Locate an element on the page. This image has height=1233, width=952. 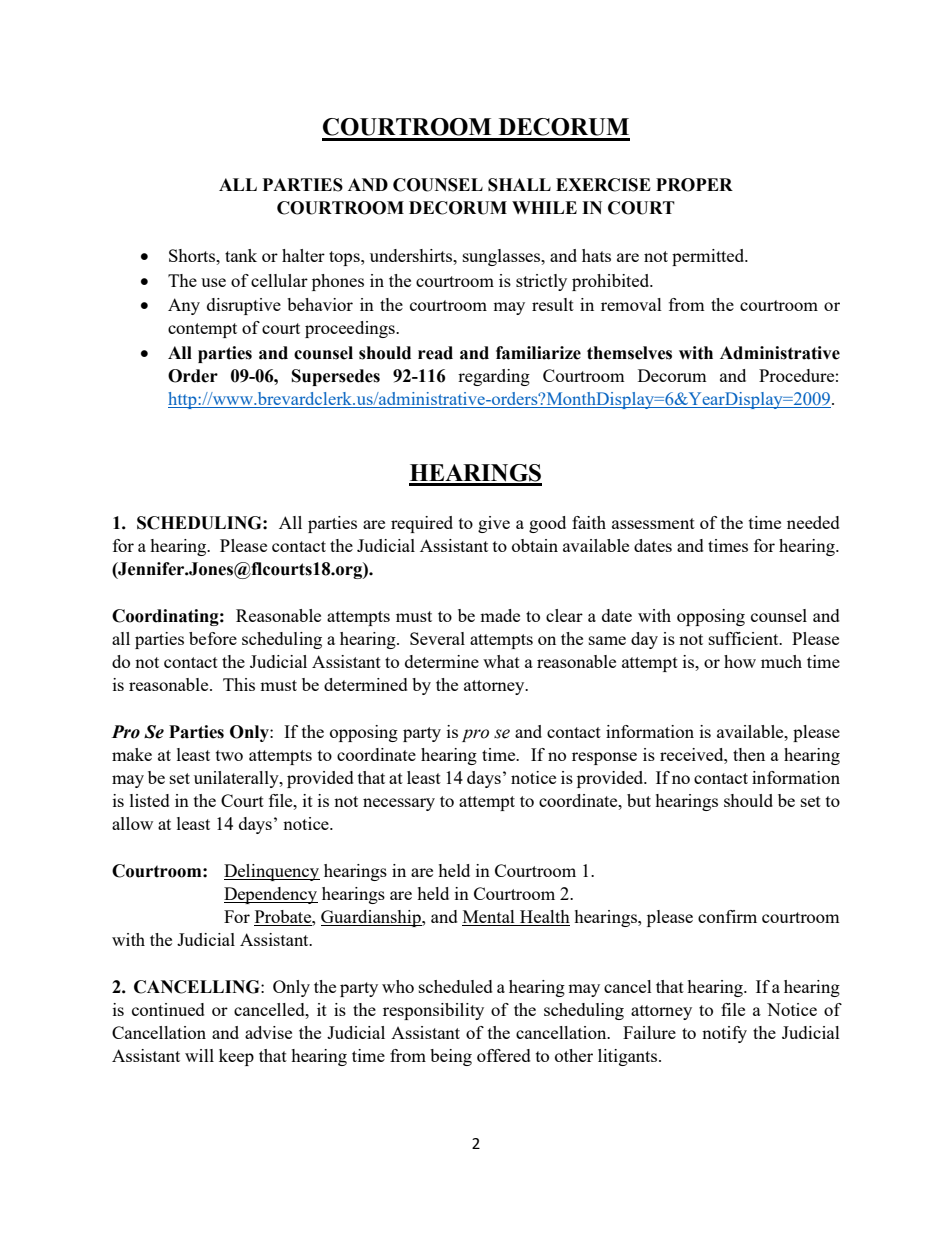
notify is located at coordinates (724, 1034).
